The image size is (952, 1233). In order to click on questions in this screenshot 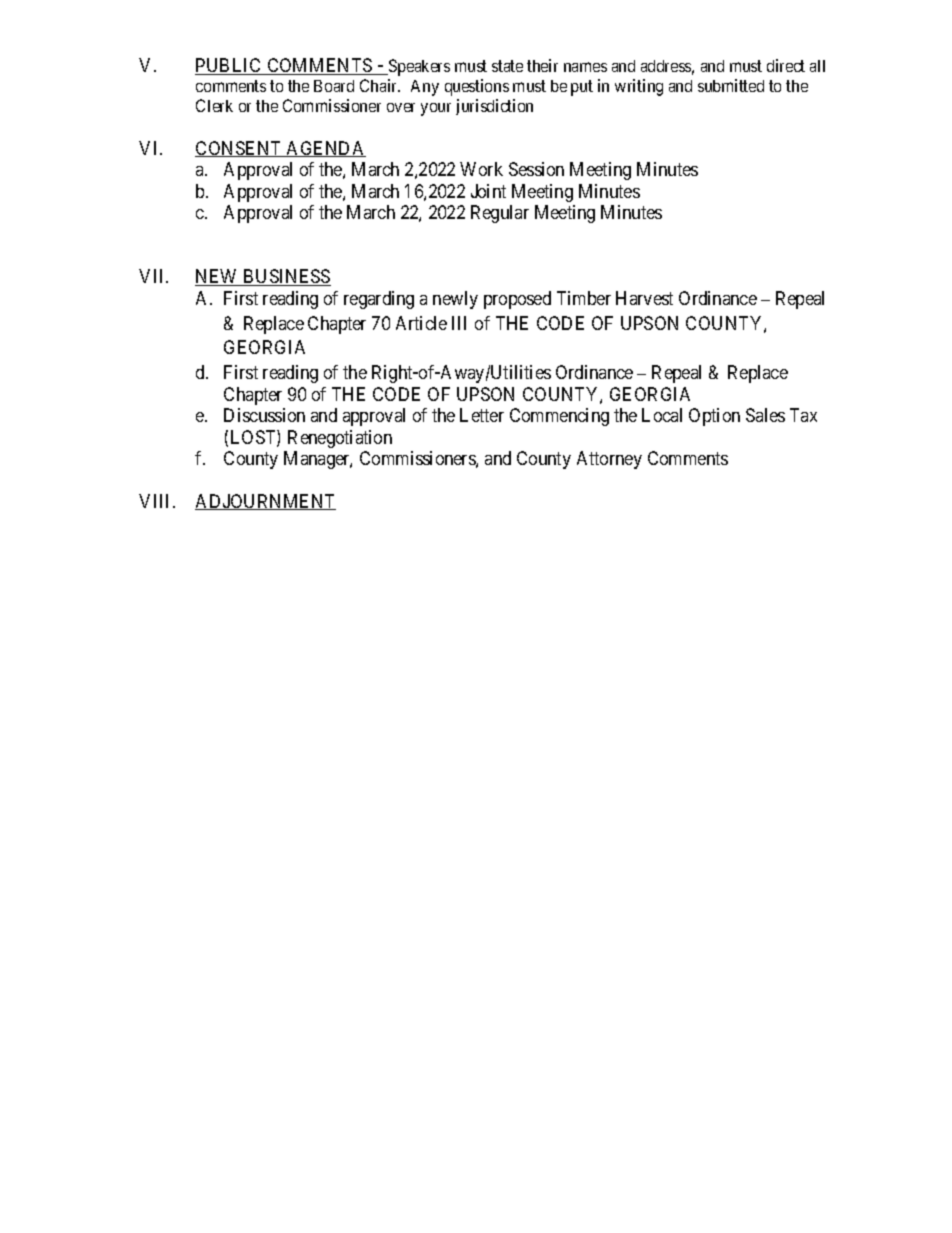, I will do `click(477, 87)`.
